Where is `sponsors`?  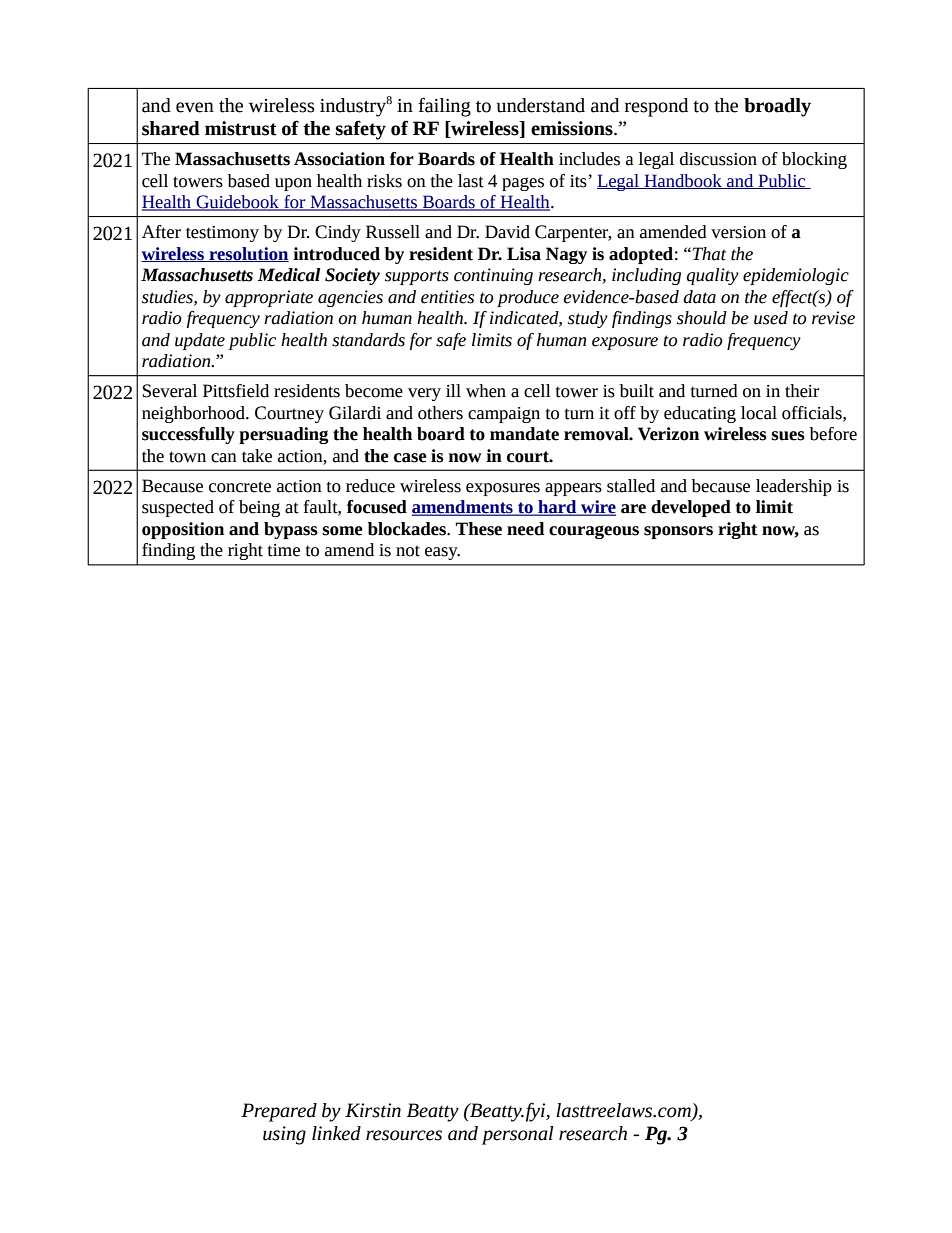
sponsors is located at coordinates (678, 532).
